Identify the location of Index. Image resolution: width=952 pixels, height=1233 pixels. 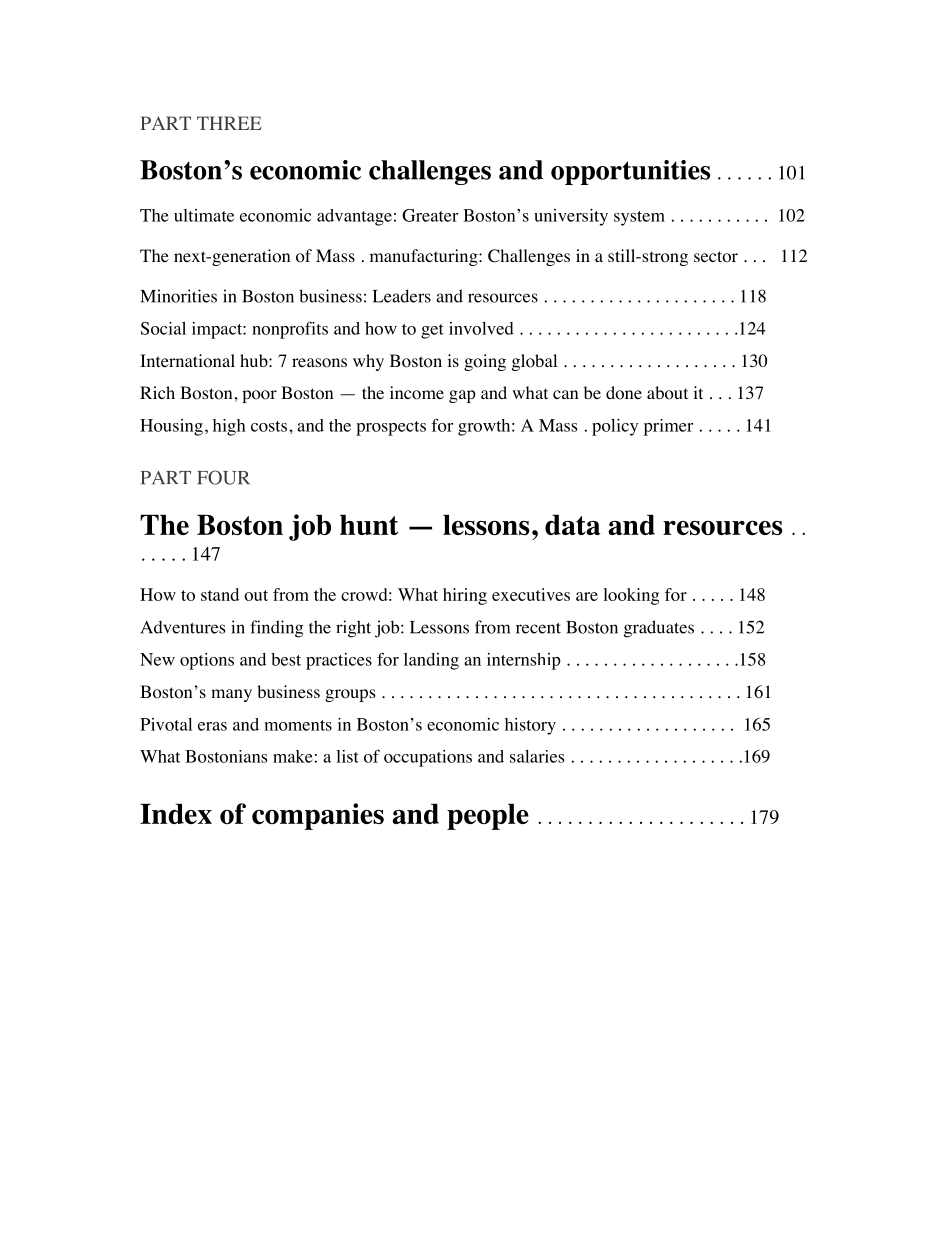
(176, 813).
